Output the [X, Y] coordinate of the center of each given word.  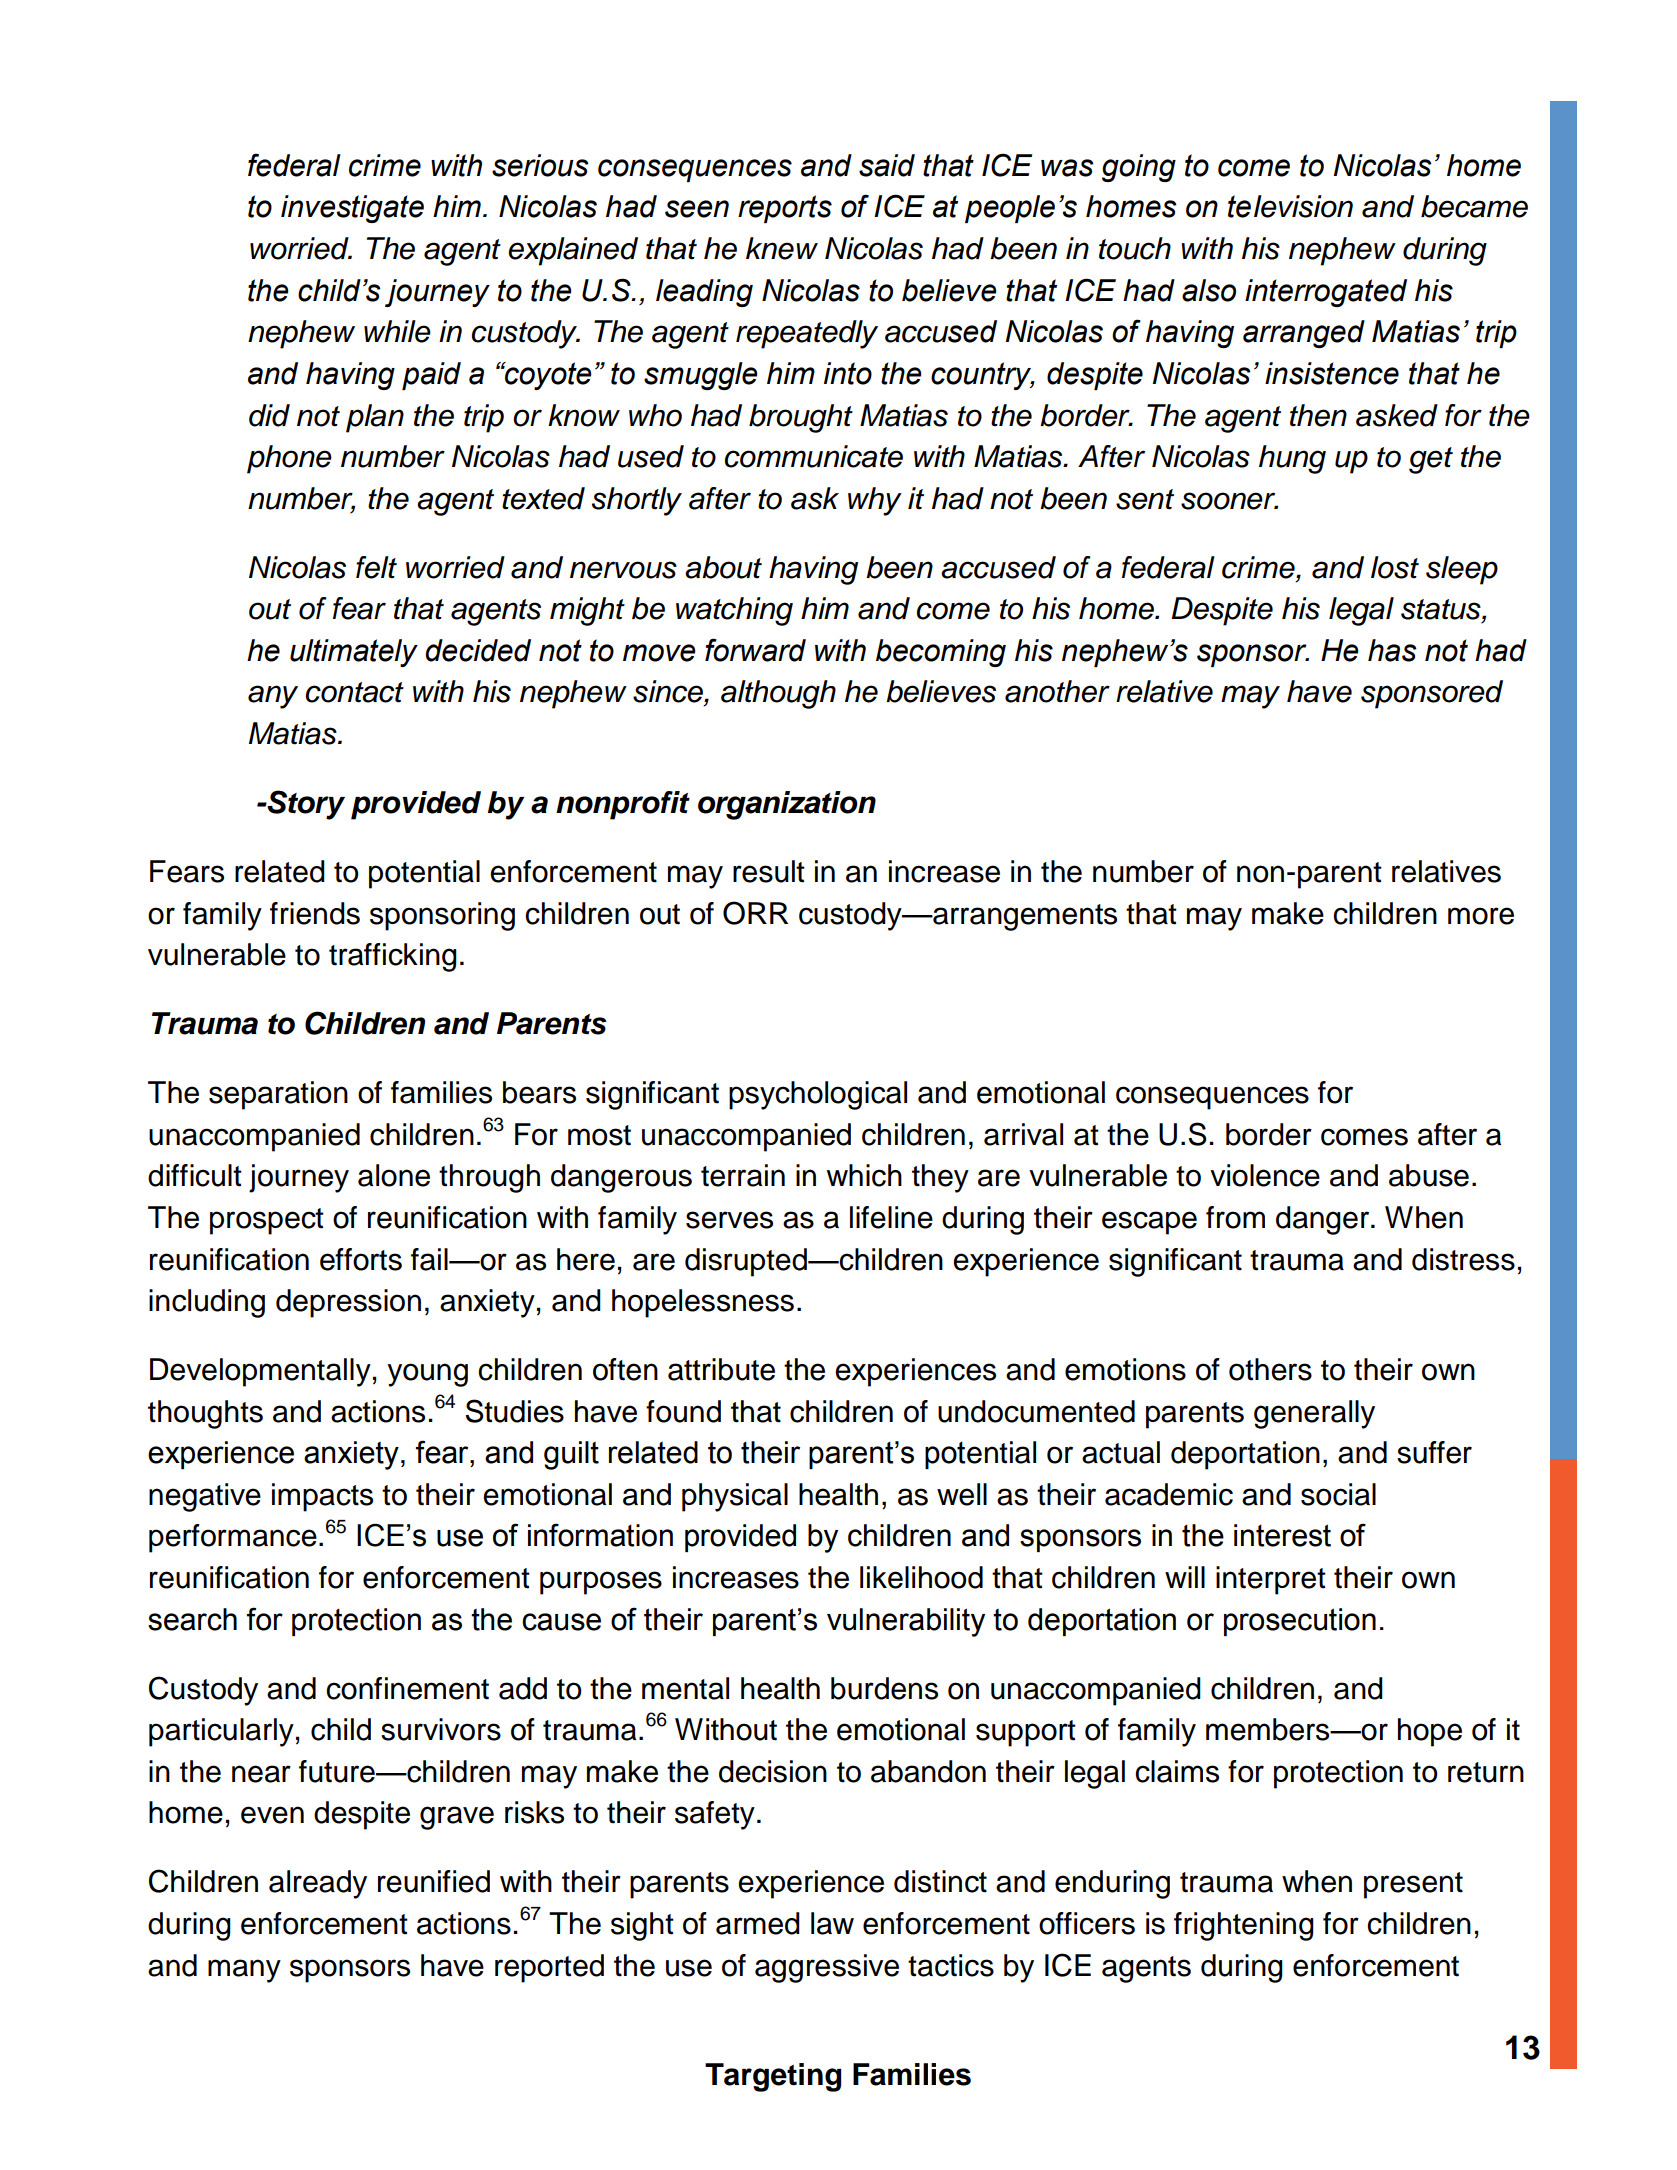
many [244, 1971]
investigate [352, 209]
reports [785, 209]
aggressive [827, 1968]
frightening [1244, 1926]
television [1290, 206]
